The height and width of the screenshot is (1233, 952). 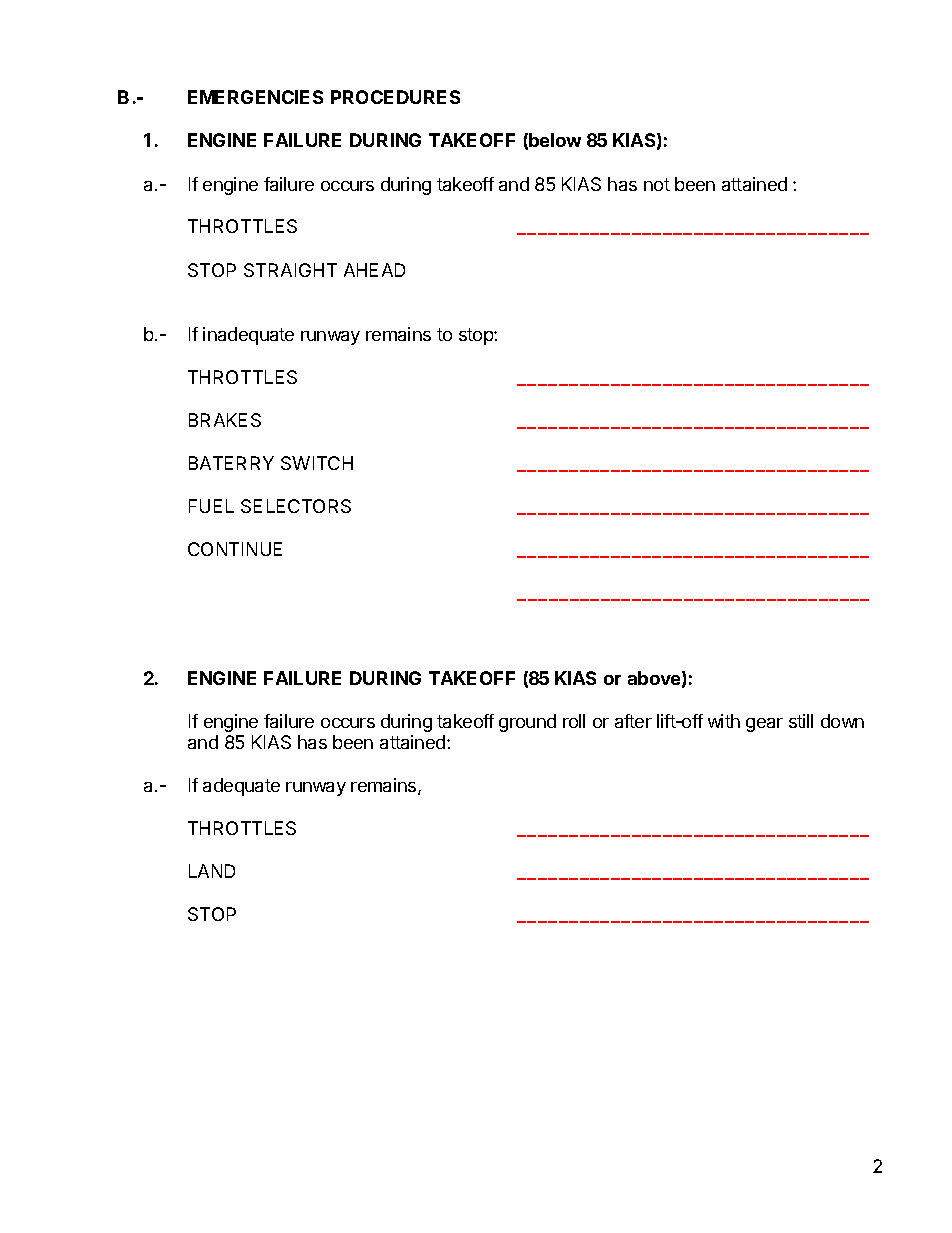 What do you see at coordinates (235, 549) in the screenshot?
I see `CONTINUE` at bounding box center [235, 549].
